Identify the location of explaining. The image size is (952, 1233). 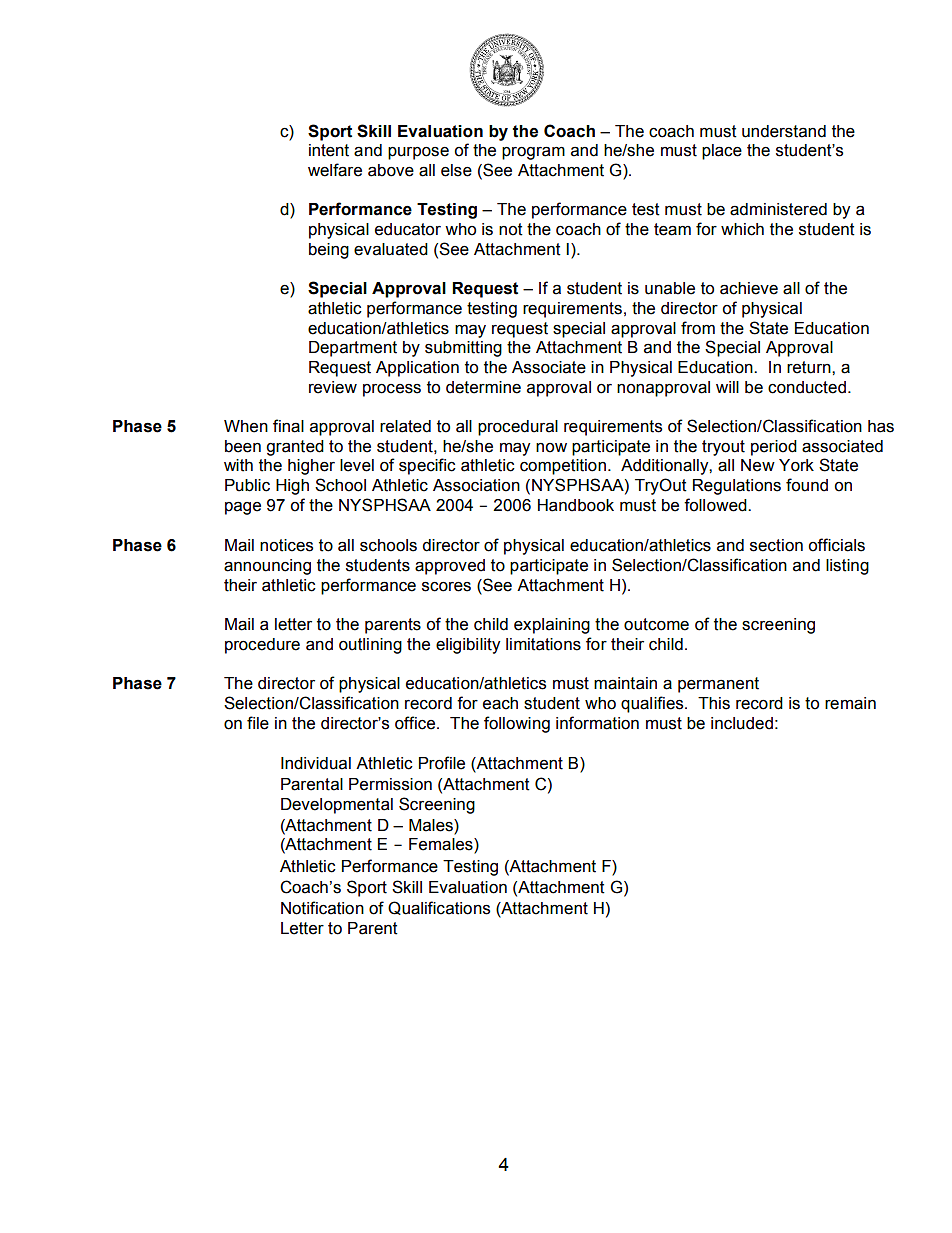
(552, 626).
